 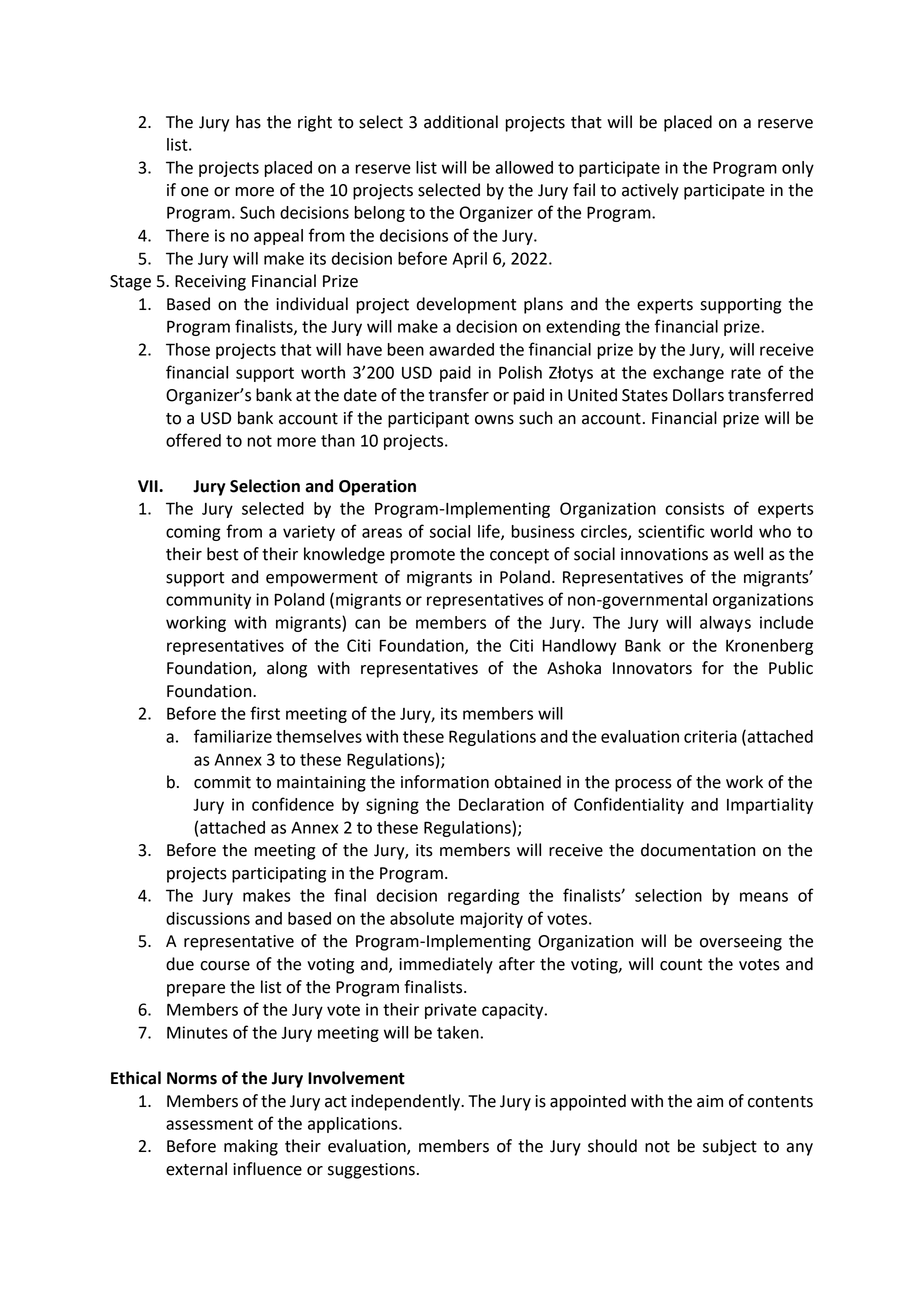 What do you see at coordinates (461, 122) in the page?
I see `additional` at bounding box center [461, 122].
